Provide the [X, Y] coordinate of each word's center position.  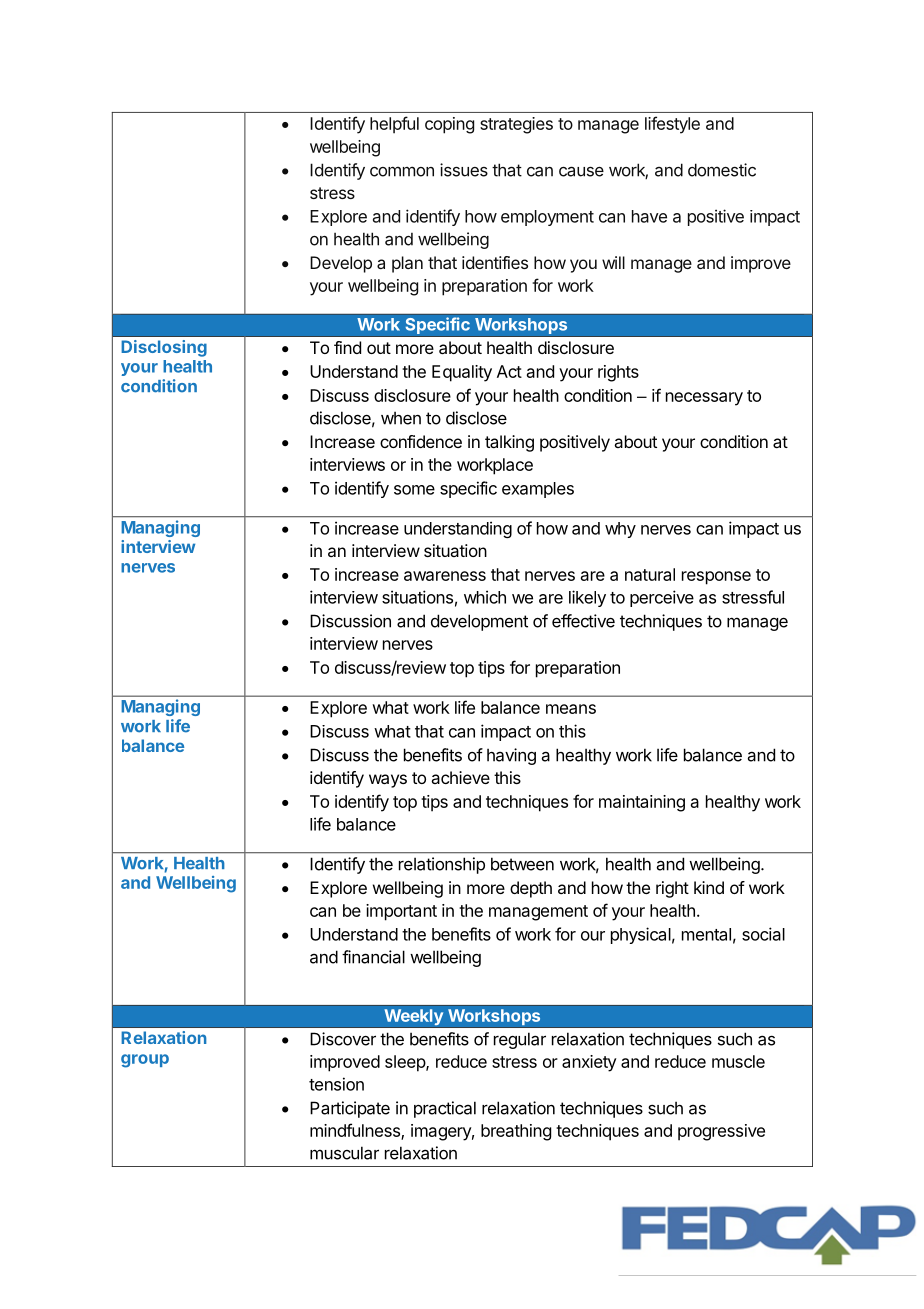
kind [709, 887]
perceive [662, 598]
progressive [721, 1132]
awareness [445, 576]
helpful [394, 125]
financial [373, 957]
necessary [704, 399]
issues [464, 170]
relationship [442, 865]
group [145, 1061]
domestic [722, 170]
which [485, 597]
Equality [462, 373]
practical [445, 1109]
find [347, 347]
